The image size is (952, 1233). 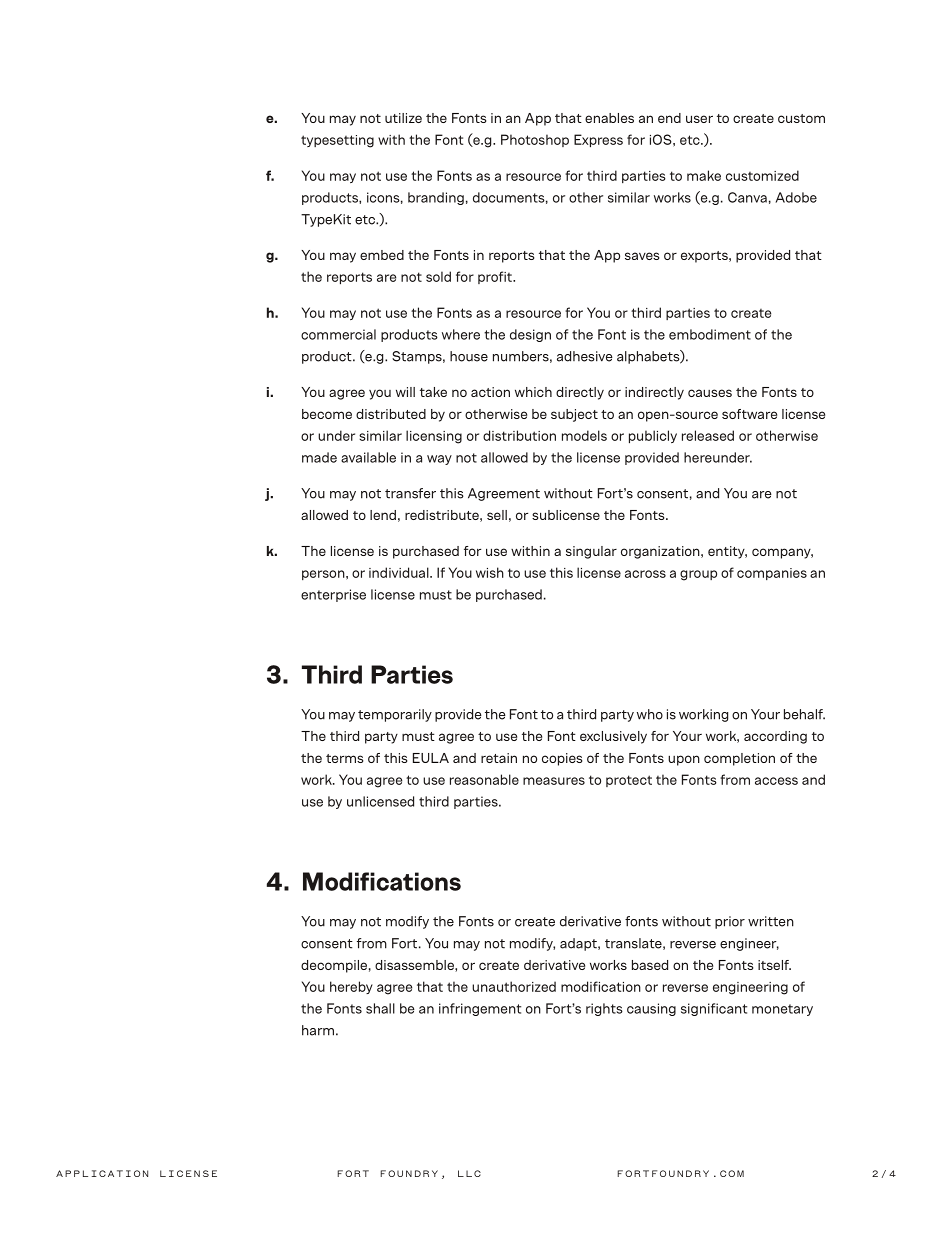 I want to click on utilize, so click(x=403, y=118).
